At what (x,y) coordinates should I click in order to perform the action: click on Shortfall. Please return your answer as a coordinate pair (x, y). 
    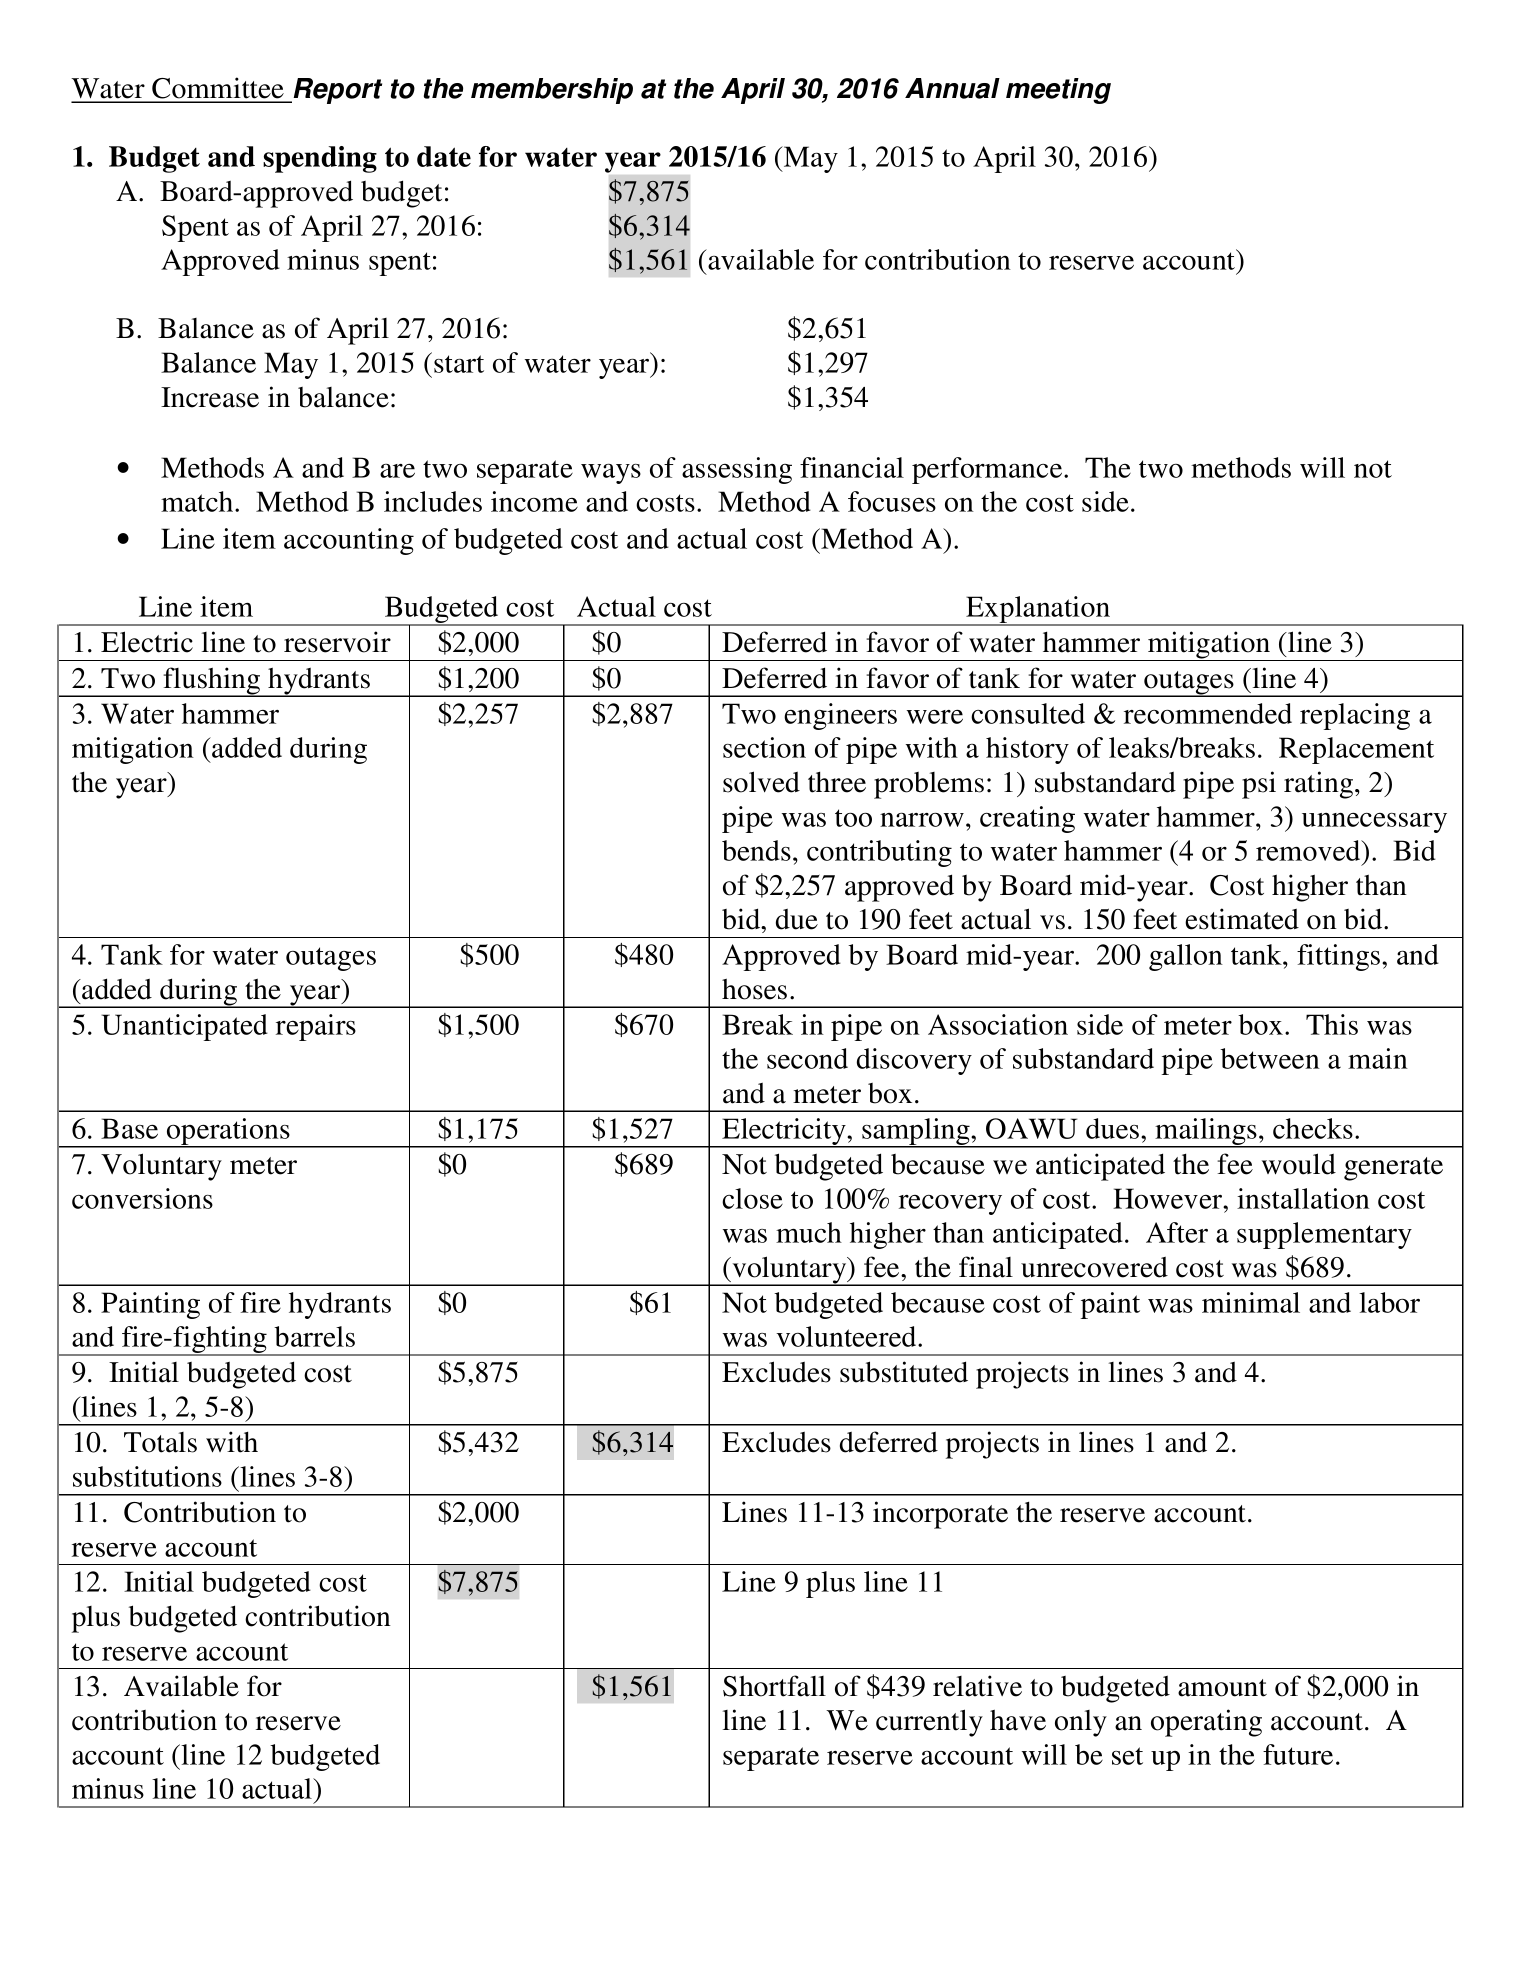
    Looking at the image, I should click on (774, 1686).
